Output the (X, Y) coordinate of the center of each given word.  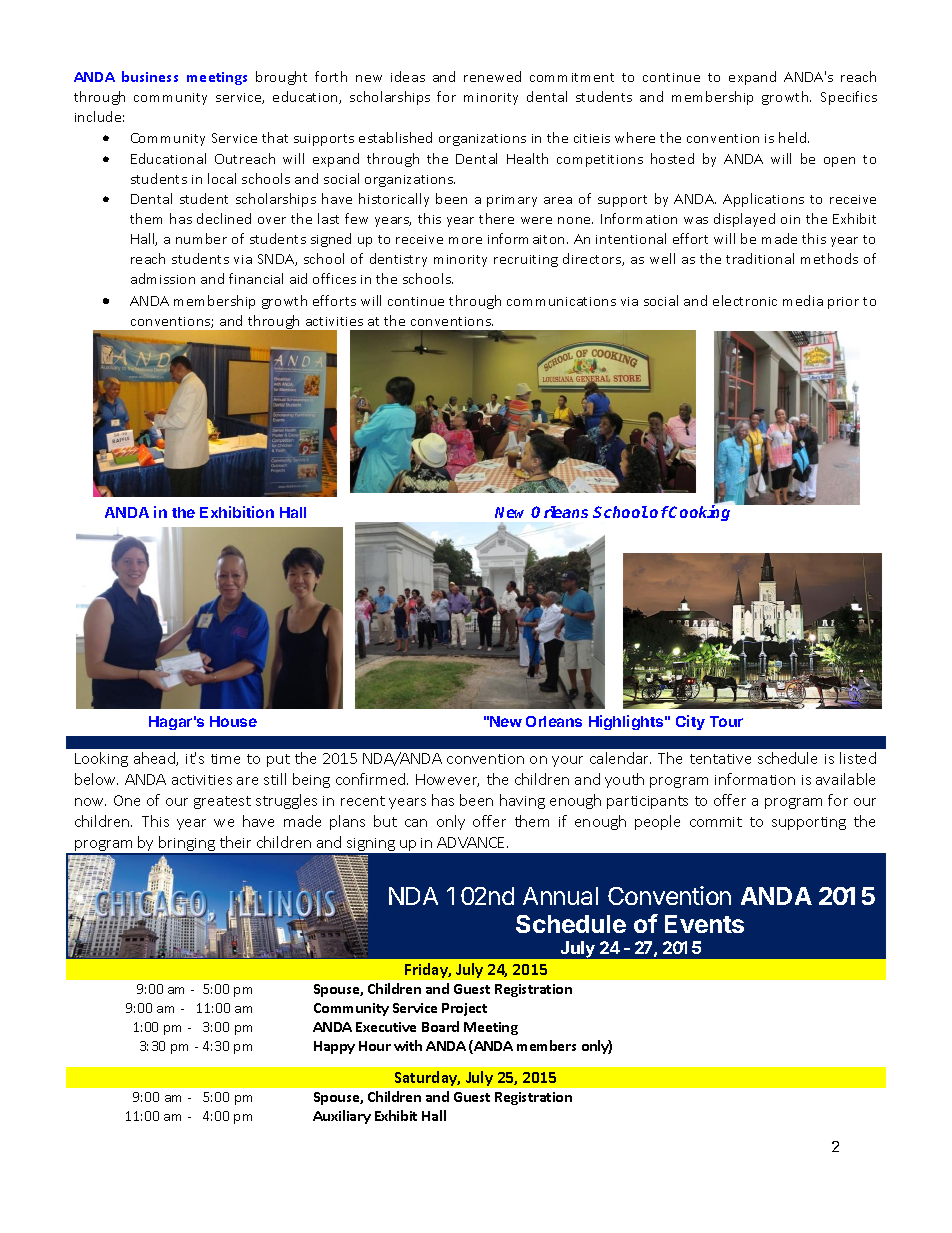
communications (561, 301)
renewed (492, 76)
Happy (334, 1047)
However (447, 780)
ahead (155, 759)
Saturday (427, 1078)
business (150, 76)
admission (163, 278)
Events (704, 924)
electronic (745, 300)
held (794, 137)
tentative (720, 759)
